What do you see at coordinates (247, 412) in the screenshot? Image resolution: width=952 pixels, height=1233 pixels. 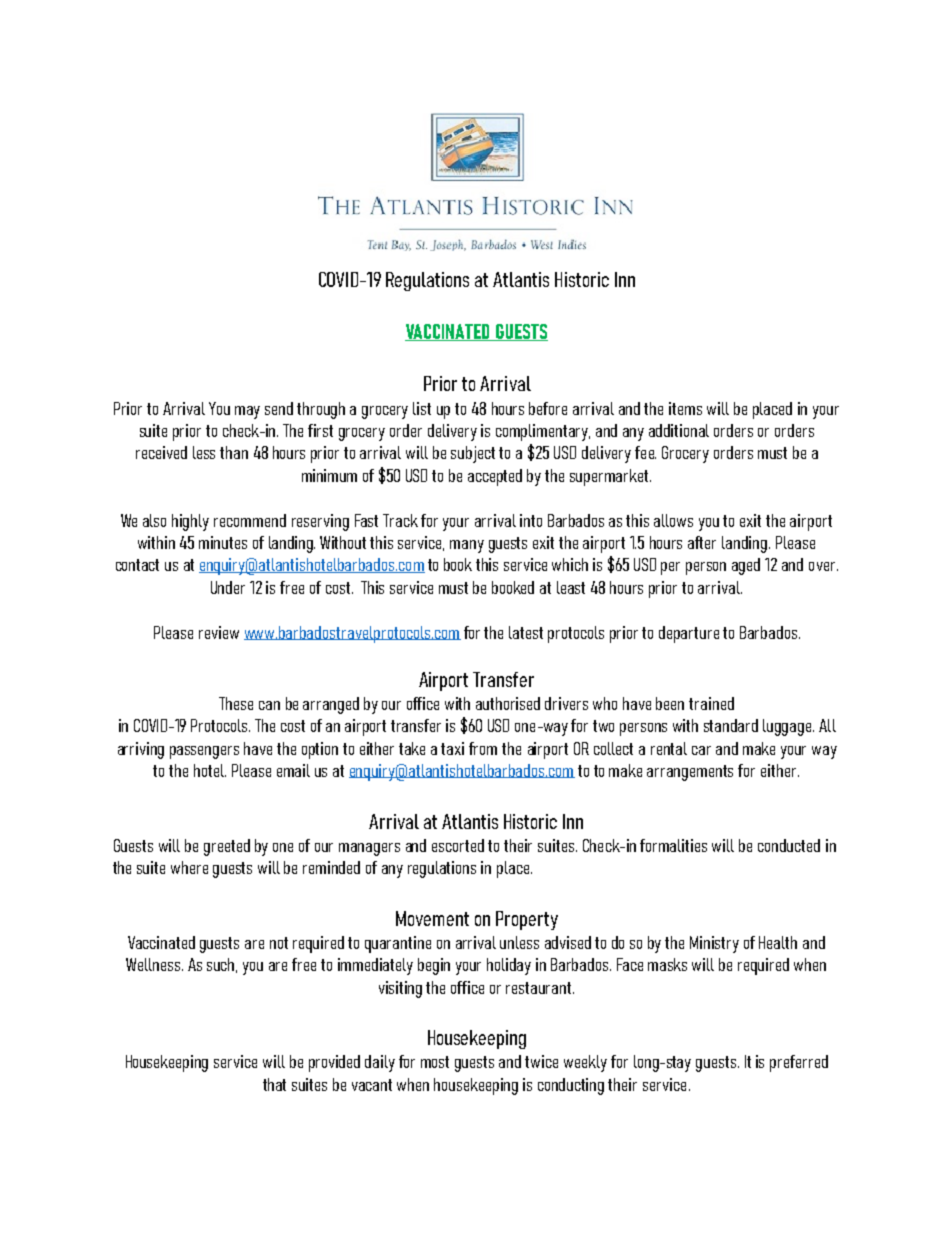 I see `may` at bounding box center [247, 412].
